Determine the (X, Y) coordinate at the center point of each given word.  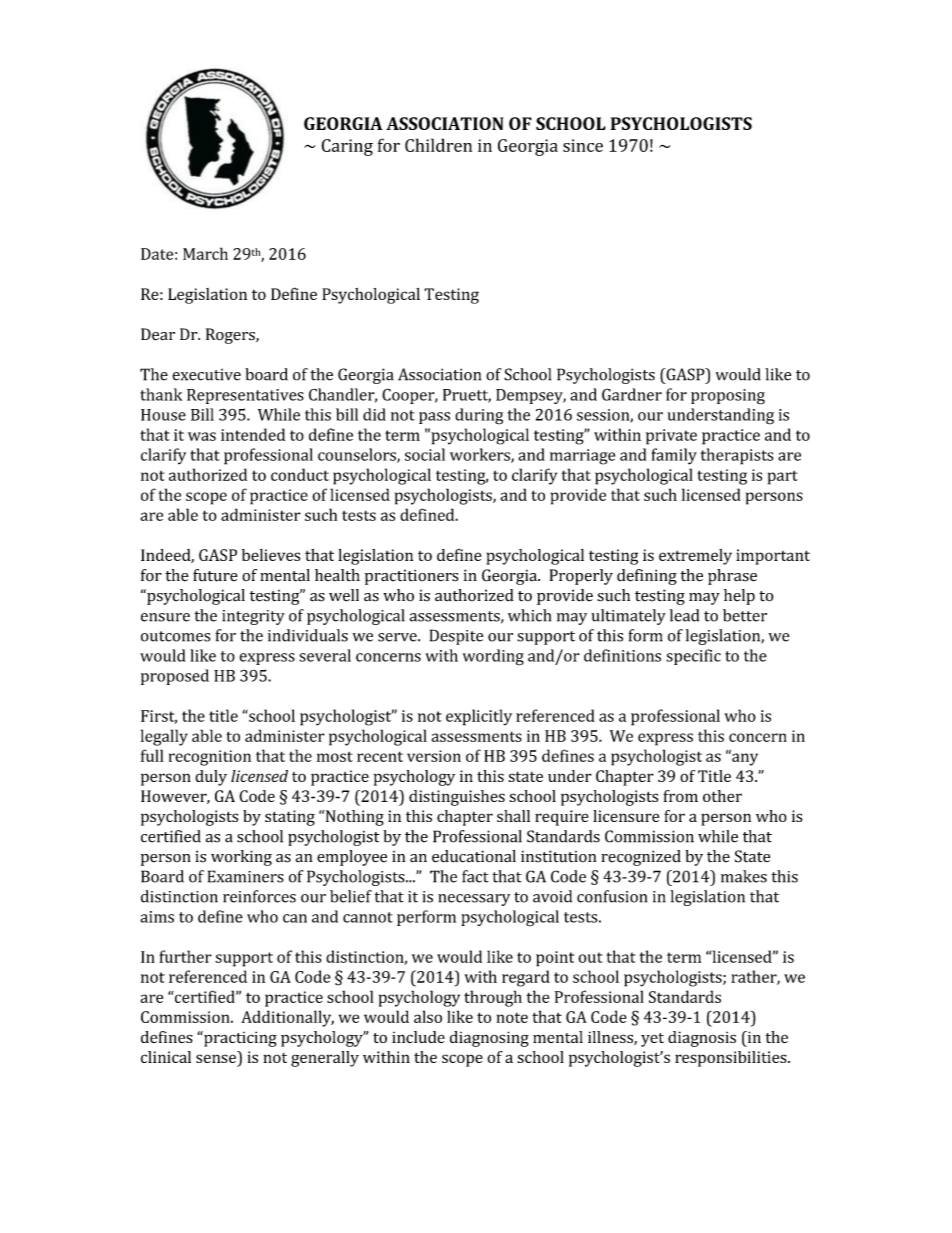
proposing (728, 397)
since (583, 145)
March (205, 253)
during (479, 416)
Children (438, 145)
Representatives (245, 396)
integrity (253, 617)
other (722, 796)
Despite (456, 637)
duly (211, 778)
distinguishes (457, 798)
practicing (239, 1039)
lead (684, 615)
